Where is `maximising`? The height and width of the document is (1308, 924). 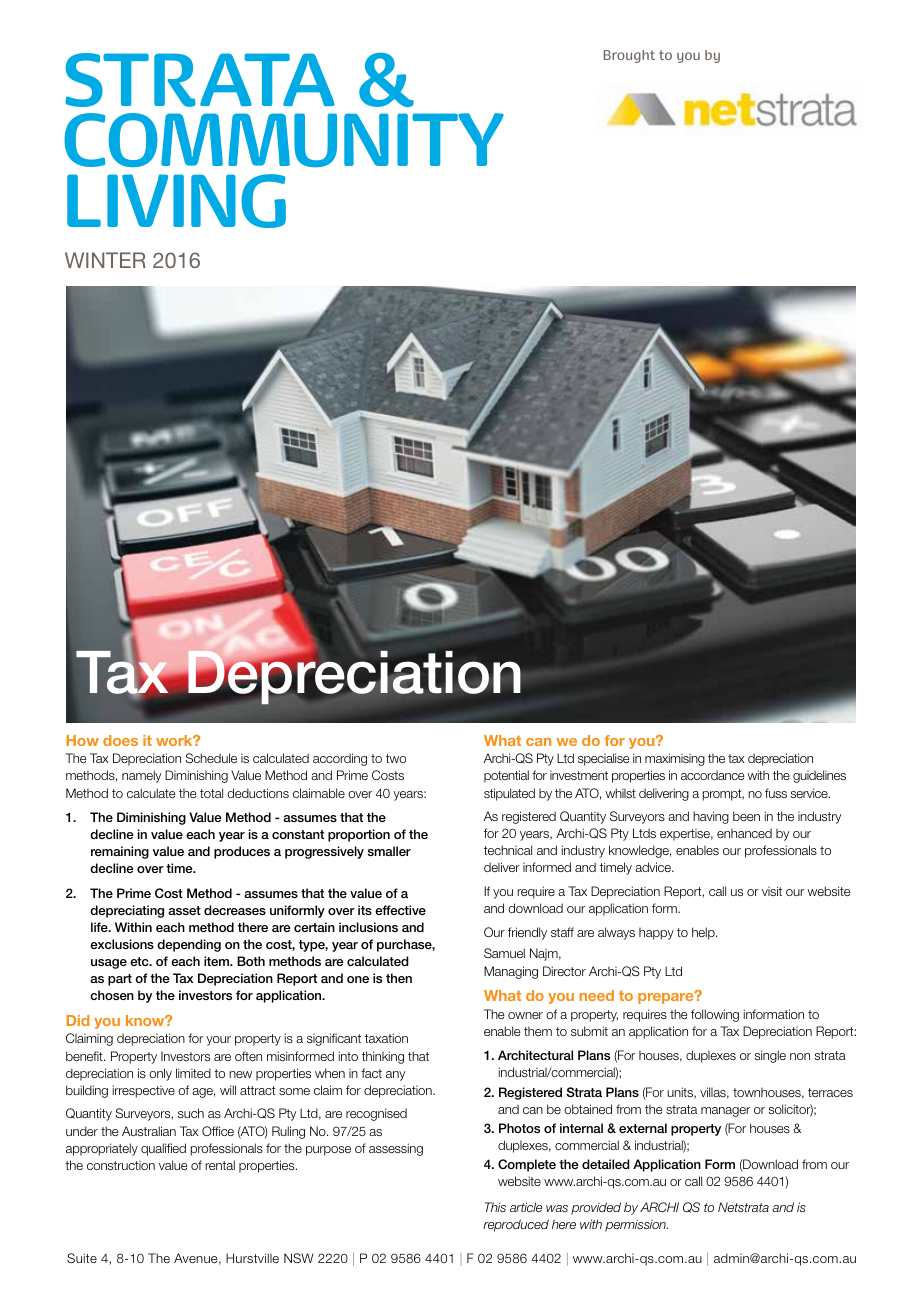
maximising is located at coordinates (675, 759).
